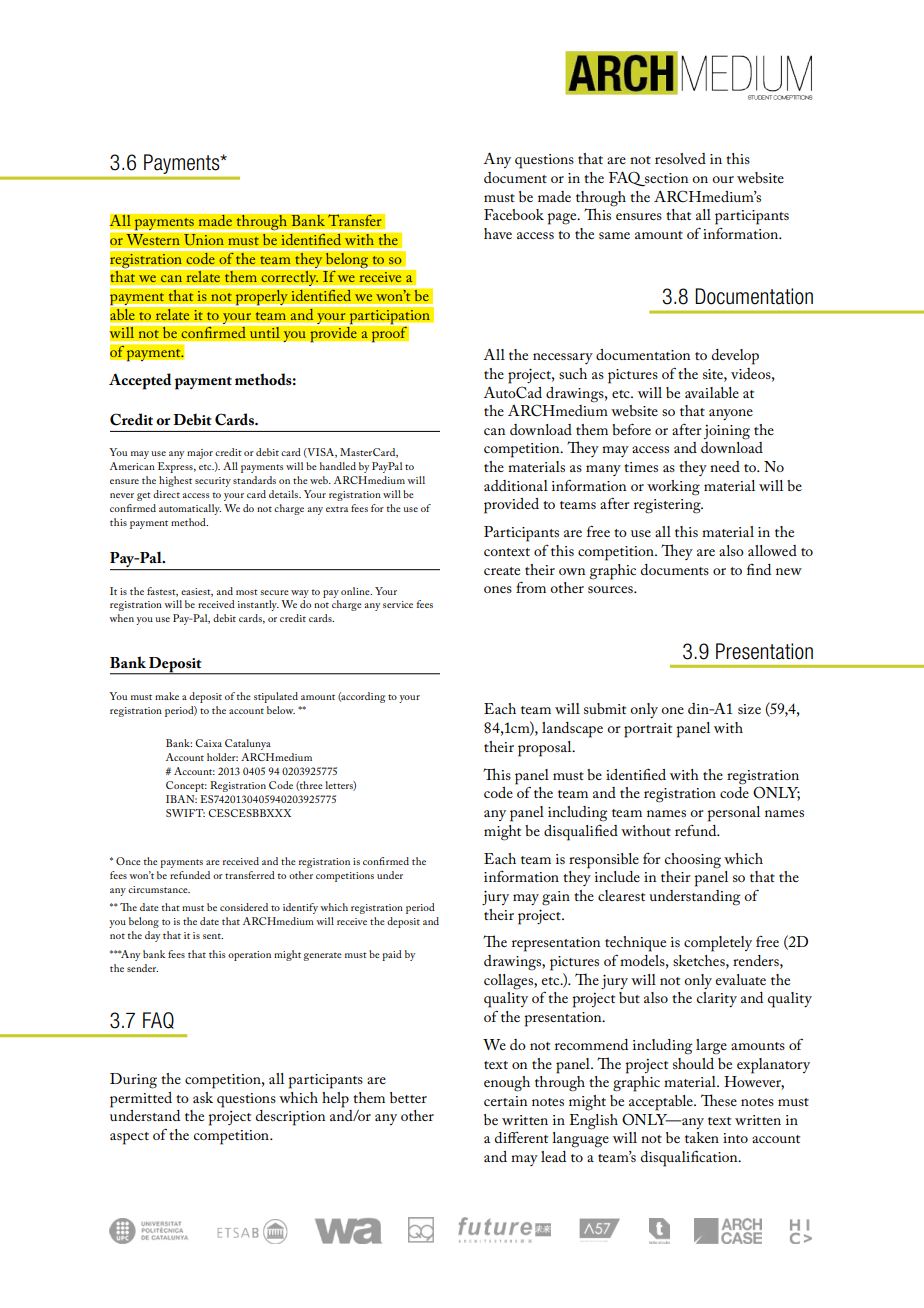  I want to click on Facebook, so click(514, 214).
